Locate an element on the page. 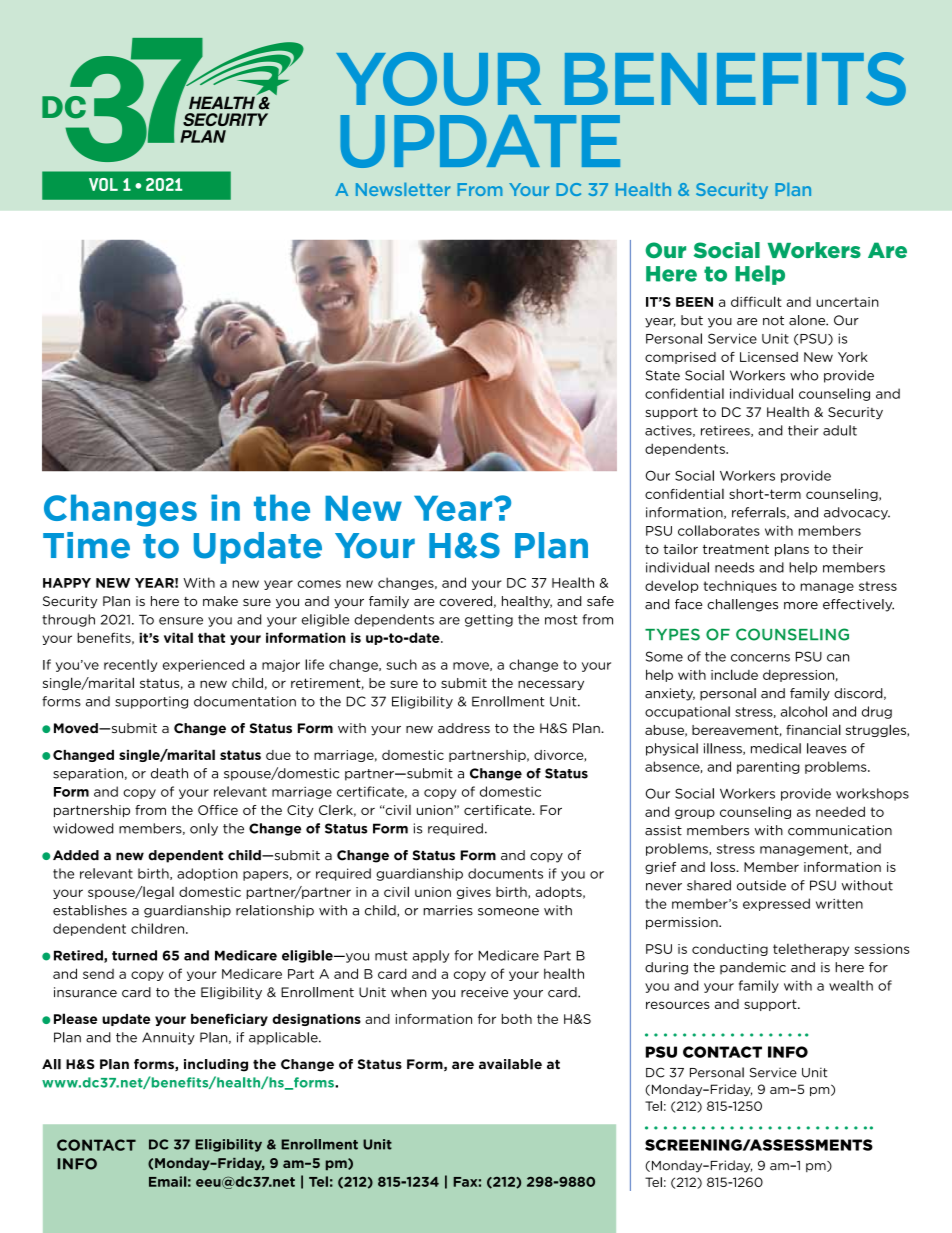 The image size is (952, 1233). Newsletter is located at coordinates (403, 189).
